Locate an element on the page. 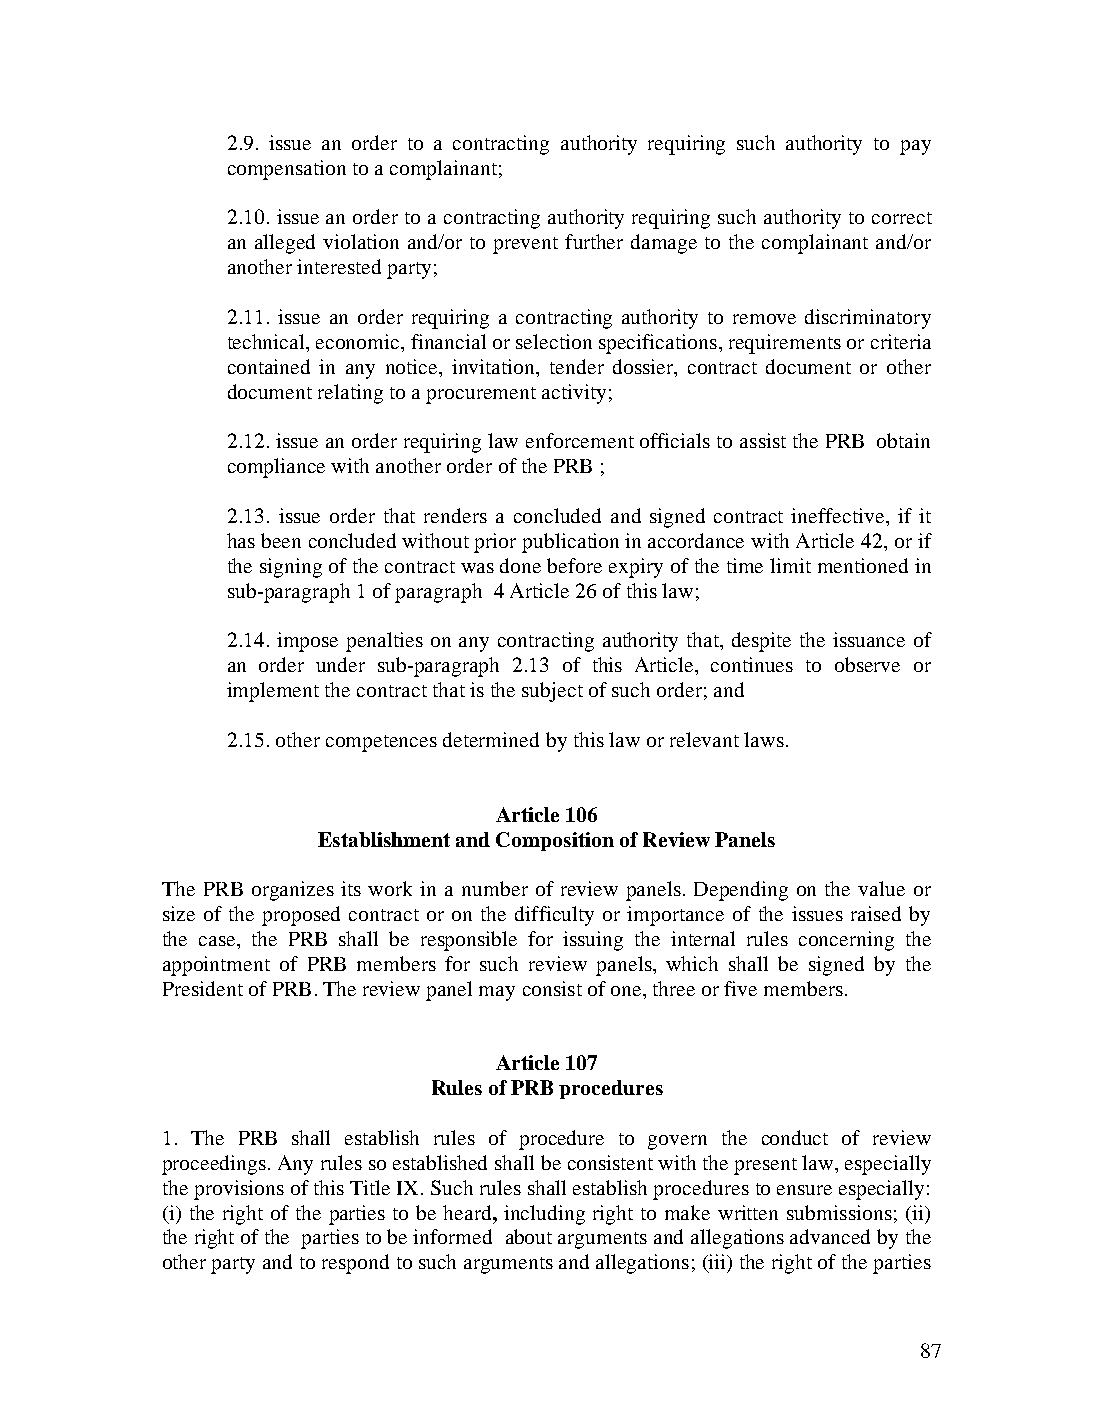 The image size is (1104, 1428). prevent is located at coordinates (525, 245).
